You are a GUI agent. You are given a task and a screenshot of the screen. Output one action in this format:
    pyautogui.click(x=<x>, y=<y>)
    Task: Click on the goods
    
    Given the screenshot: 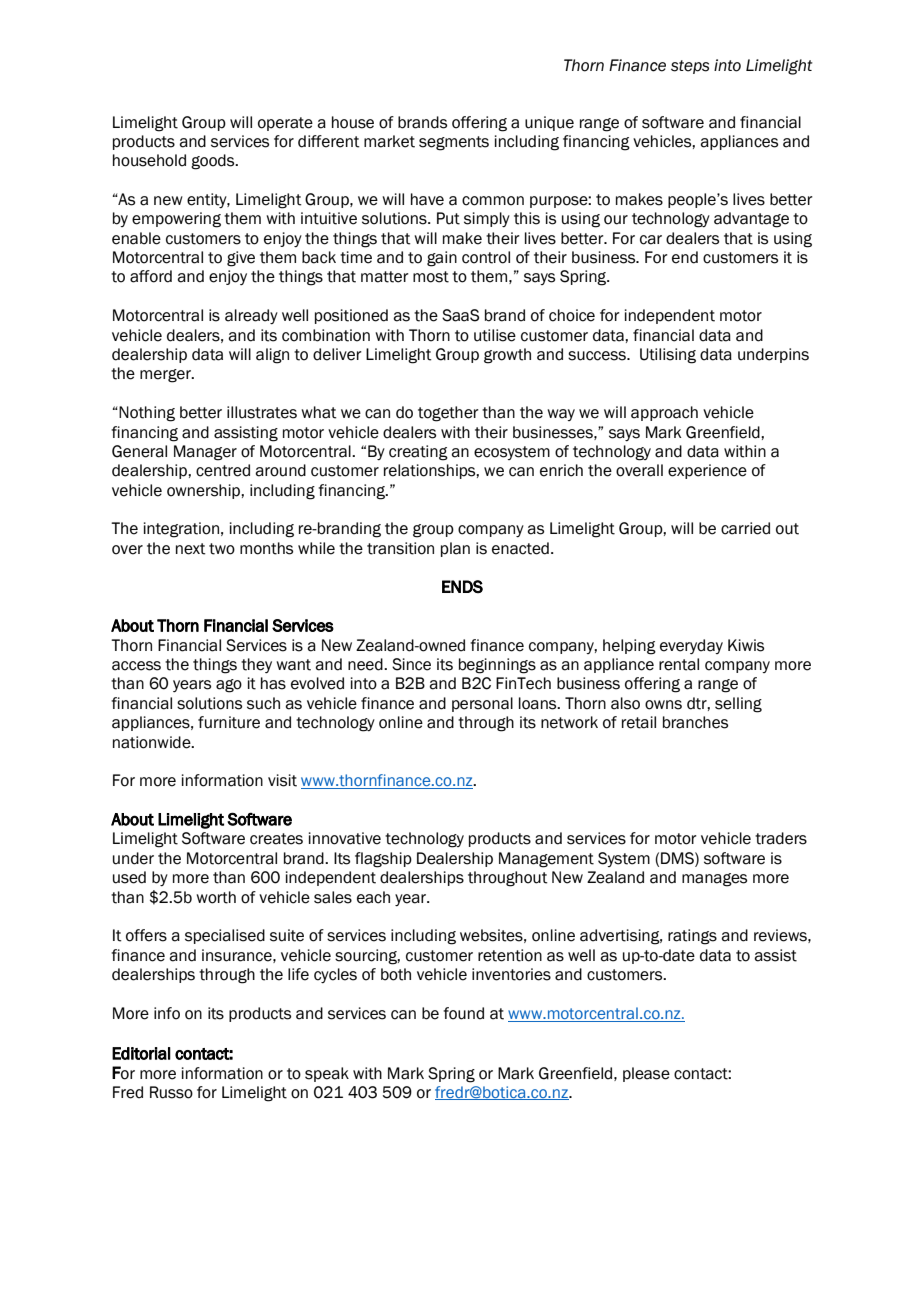 What is the action you would take?
    pyautogui.click(x=214, y=162)
